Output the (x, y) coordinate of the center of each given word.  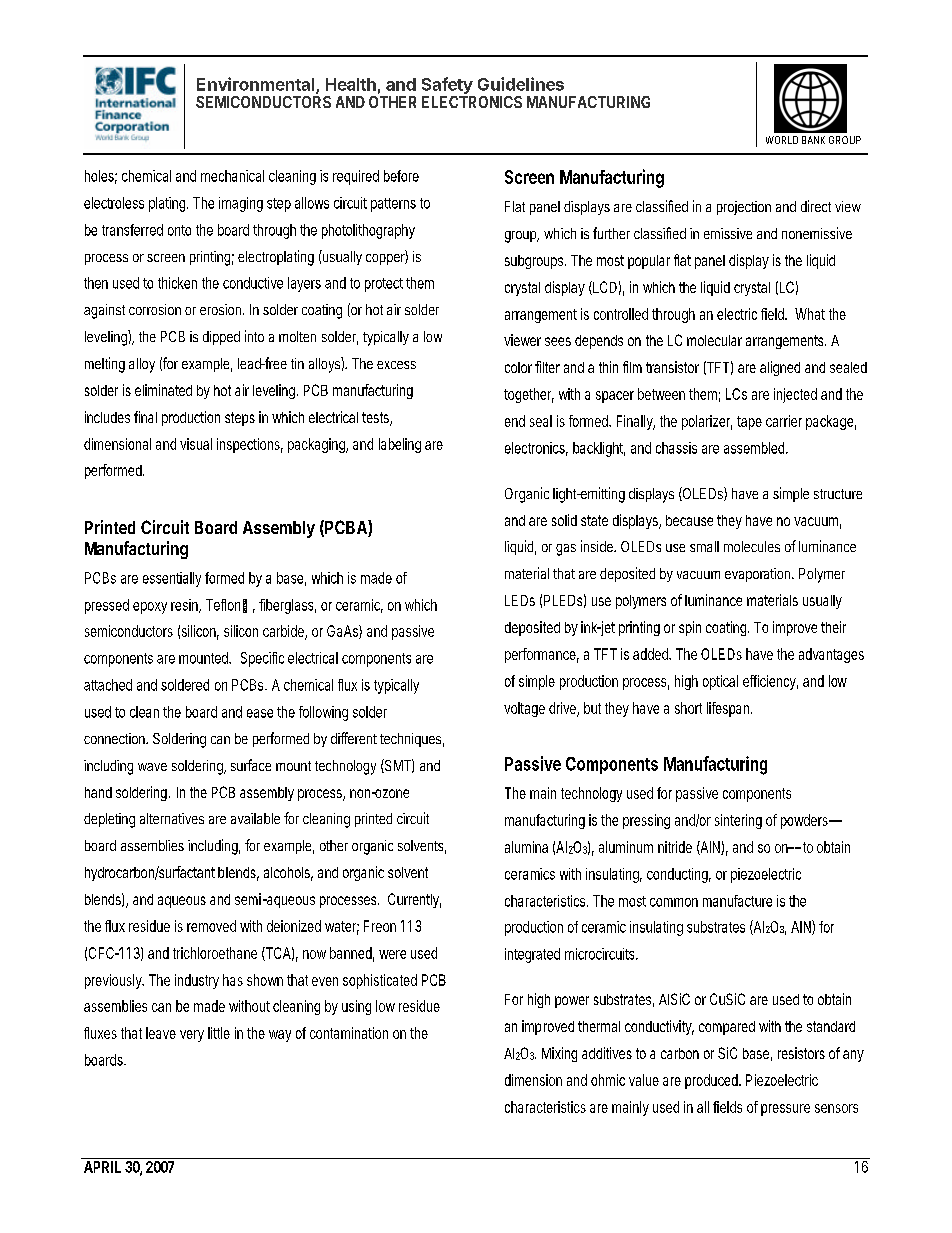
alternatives (172, 818)
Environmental (257, 85)
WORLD (782, 140)
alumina (526, 847)
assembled (754, 448)
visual (196, 444)
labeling (400, 445)
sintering (738, 821)
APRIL (102, 1167)
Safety (448, 87)
